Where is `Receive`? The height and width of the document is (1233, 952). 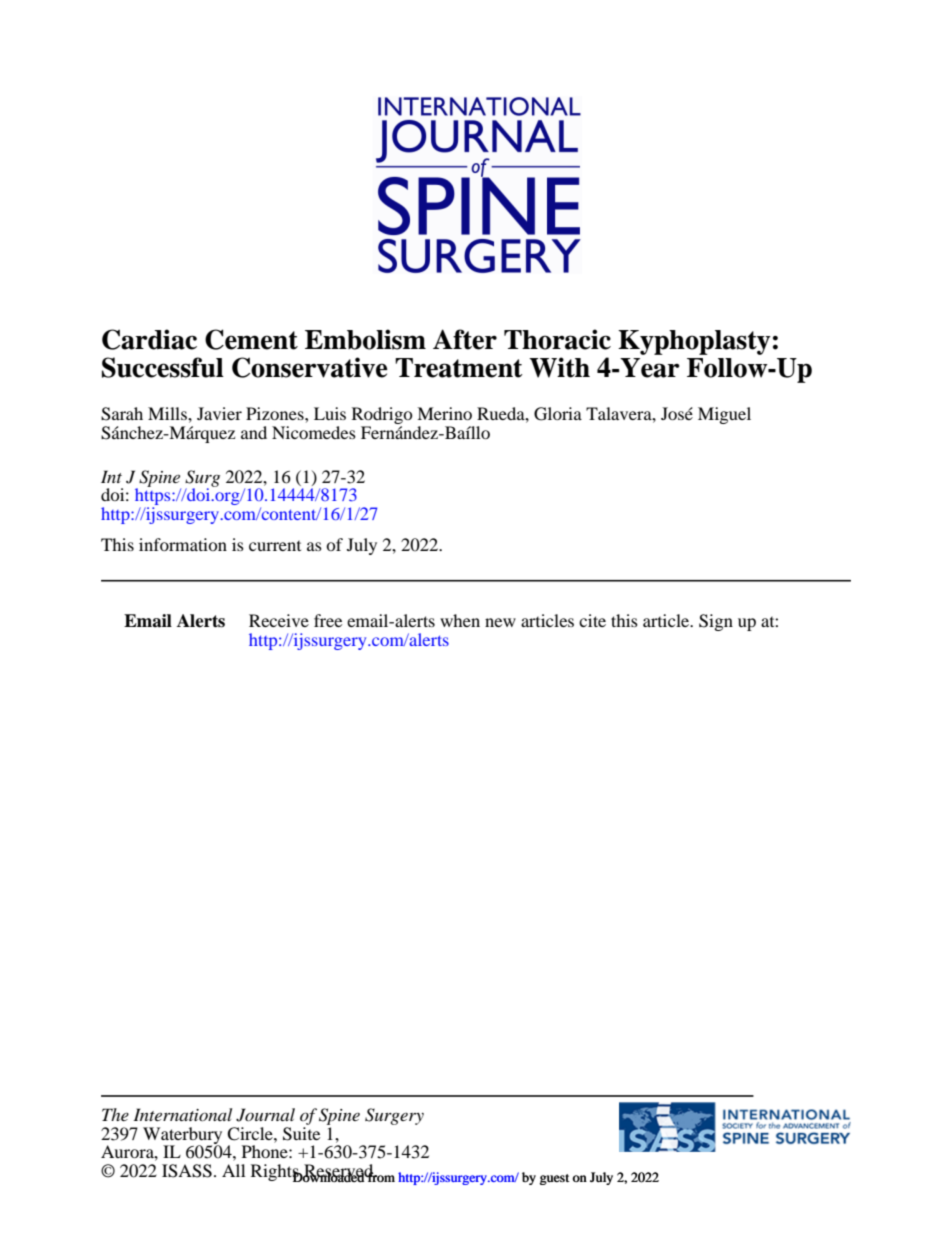
Receive is located at coordinates (279, 620).
